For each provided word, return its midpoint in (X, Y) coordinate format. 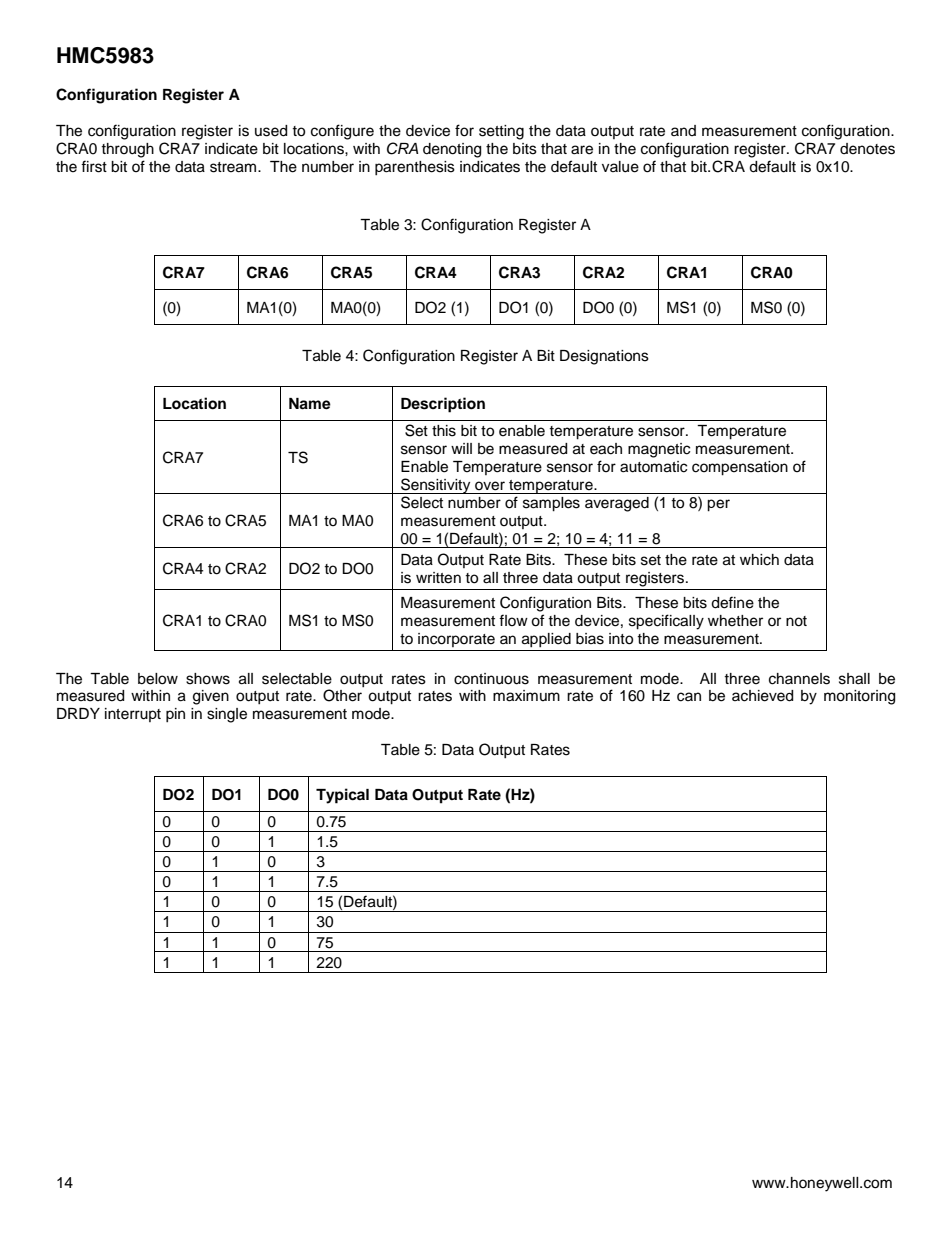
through (127, 150)
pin (175, 715)
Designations (604, 357)
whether (735, 621)
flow (513, 620)
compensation (740, 468)
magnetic (659, 450)
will (461, 448)
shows (208, 679)
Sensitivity (436, 486)
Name (310, 404)
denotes (867, 149)
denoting (452, 150)
